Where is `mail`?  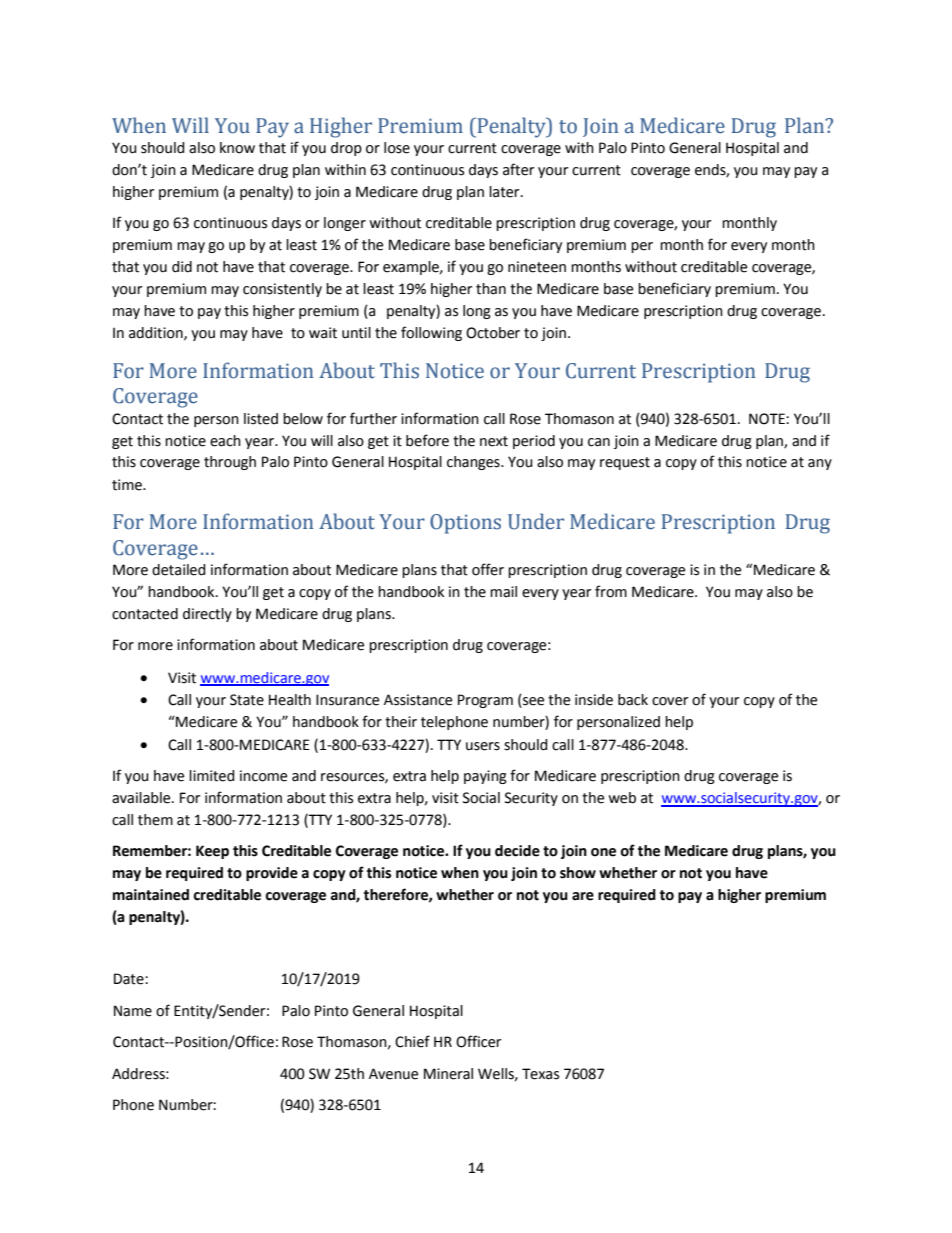
mail is located at coordinates (503, 592).
